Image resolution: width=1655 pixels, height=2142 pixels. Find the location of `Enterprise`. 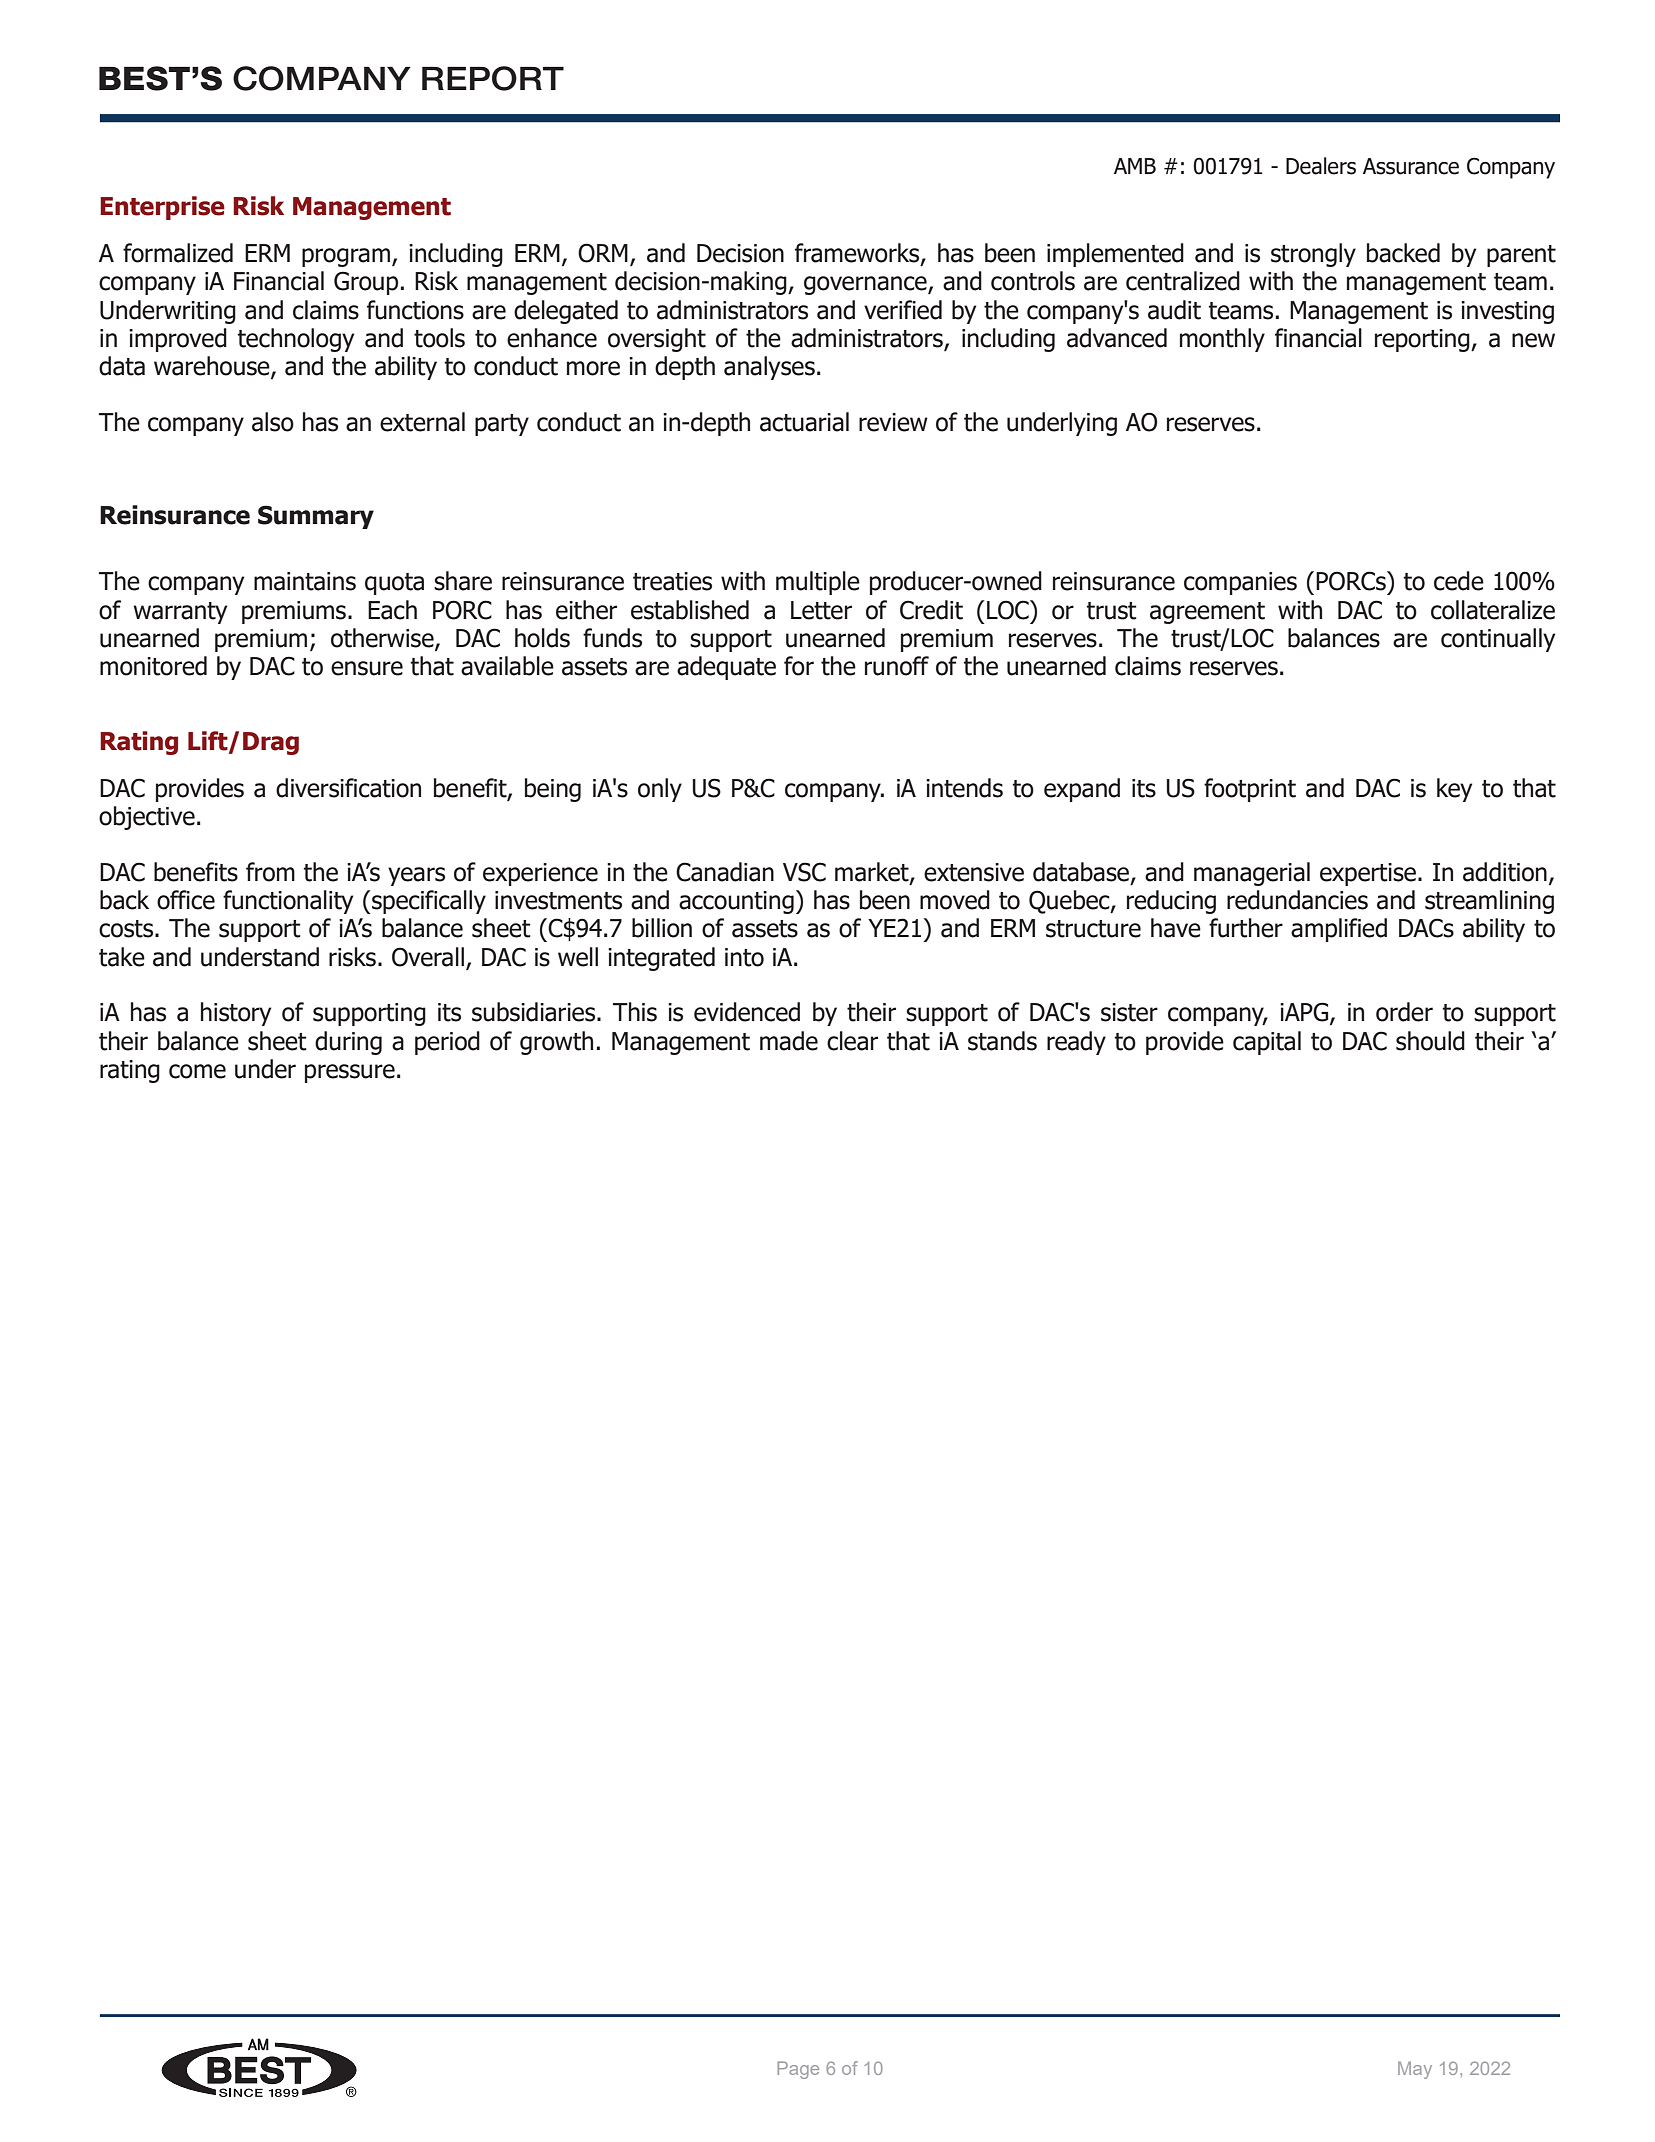

Enterprise is located at coordinates (162, 208).
